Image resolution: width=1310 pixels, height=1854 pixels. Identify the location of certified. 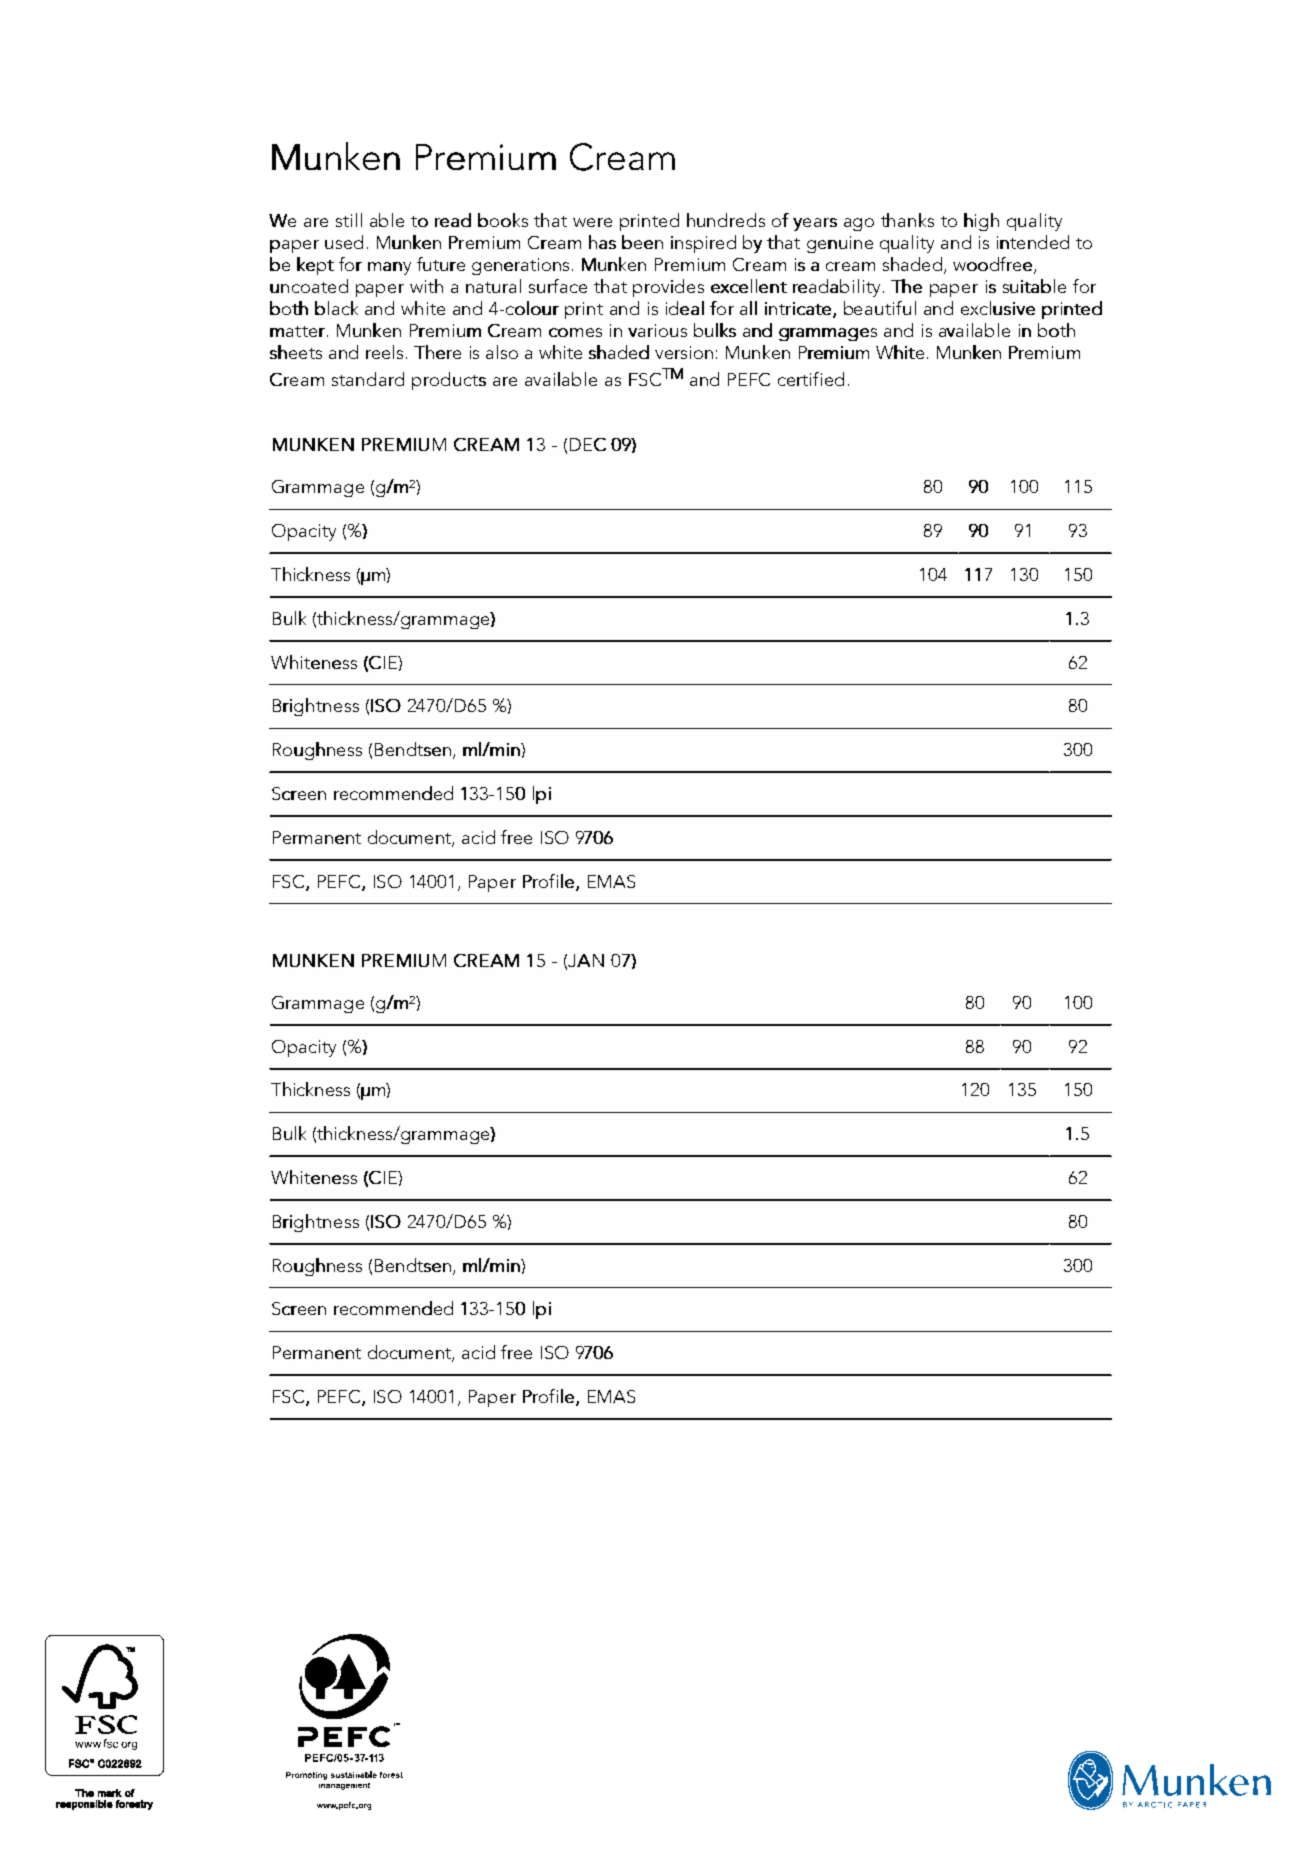
(811, 379).
